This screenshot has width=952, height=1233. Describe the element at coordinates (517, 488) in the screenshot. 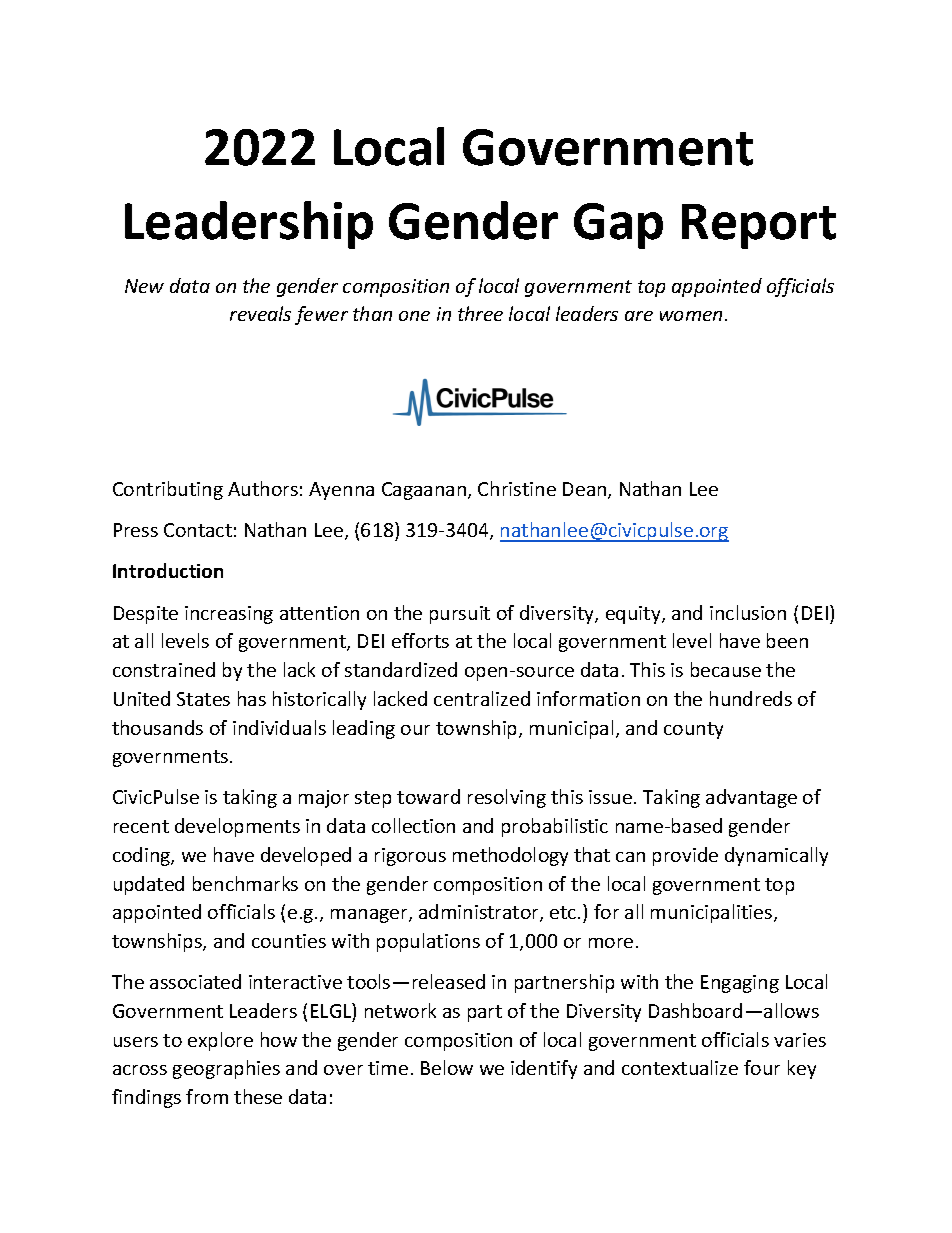

I see `Christine` at that location.
